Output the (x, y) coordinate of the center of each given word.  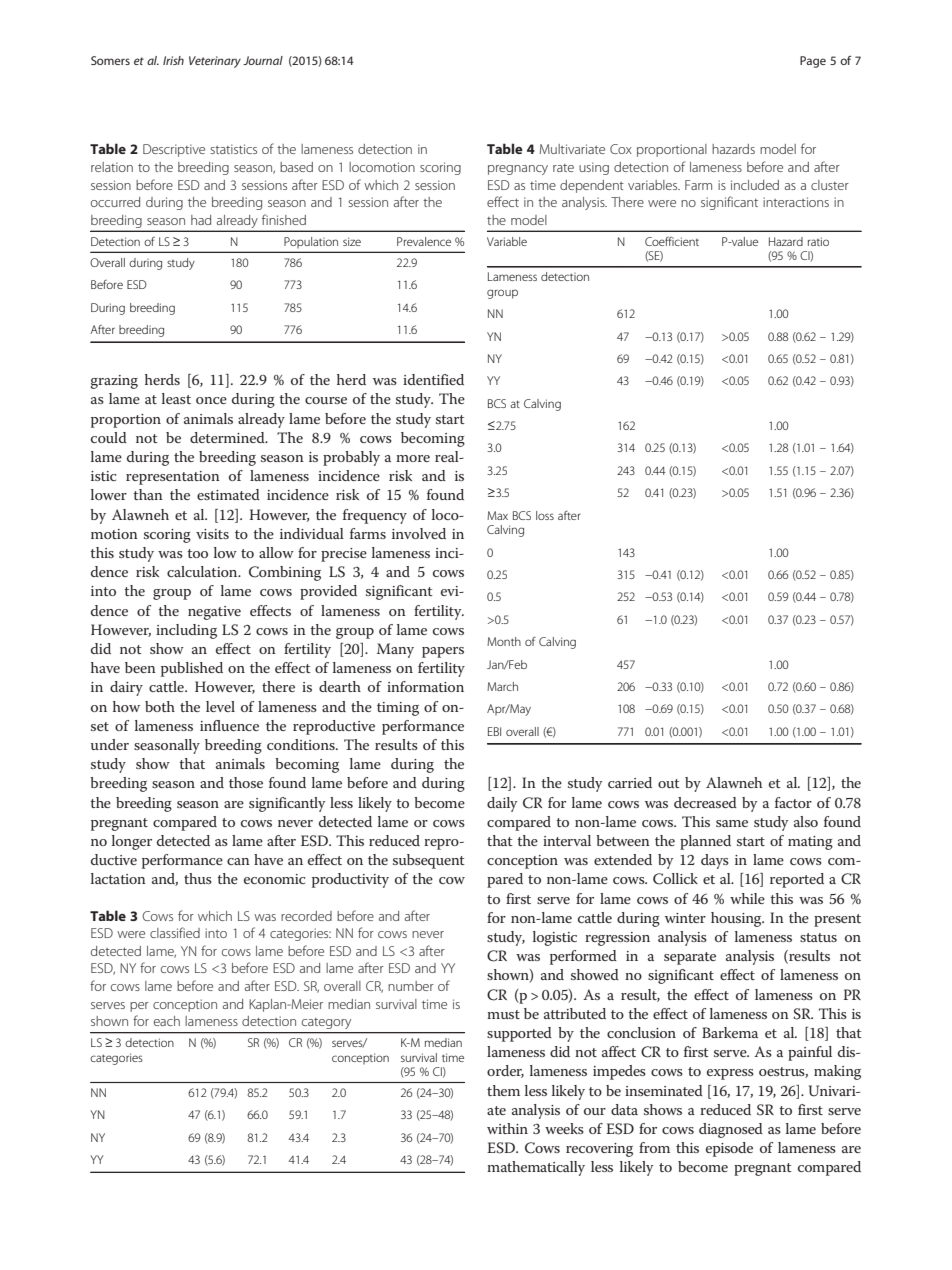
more (413, 458)
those (246, 782)
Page (813, 62)
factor (793, 802)
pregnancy (518, 170)
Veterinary (215, 62)
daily (502, 804)
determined (228, 437)
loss (545, 515)
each (167, 1021)
